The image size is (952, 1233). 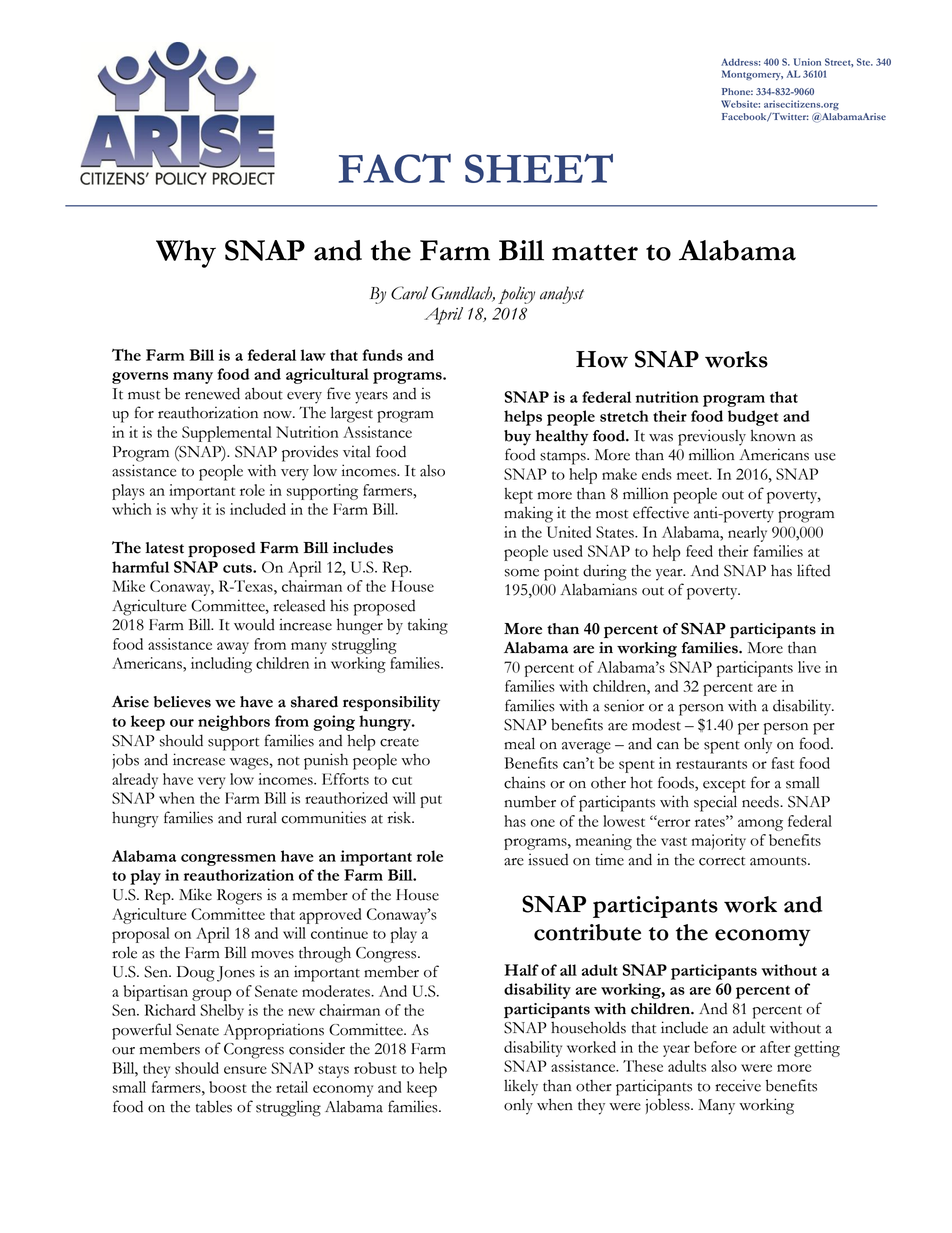 What do you see at coordinates (395, 168) in the screenshot?
I see `FACT` at bounding box center [395, 168].
